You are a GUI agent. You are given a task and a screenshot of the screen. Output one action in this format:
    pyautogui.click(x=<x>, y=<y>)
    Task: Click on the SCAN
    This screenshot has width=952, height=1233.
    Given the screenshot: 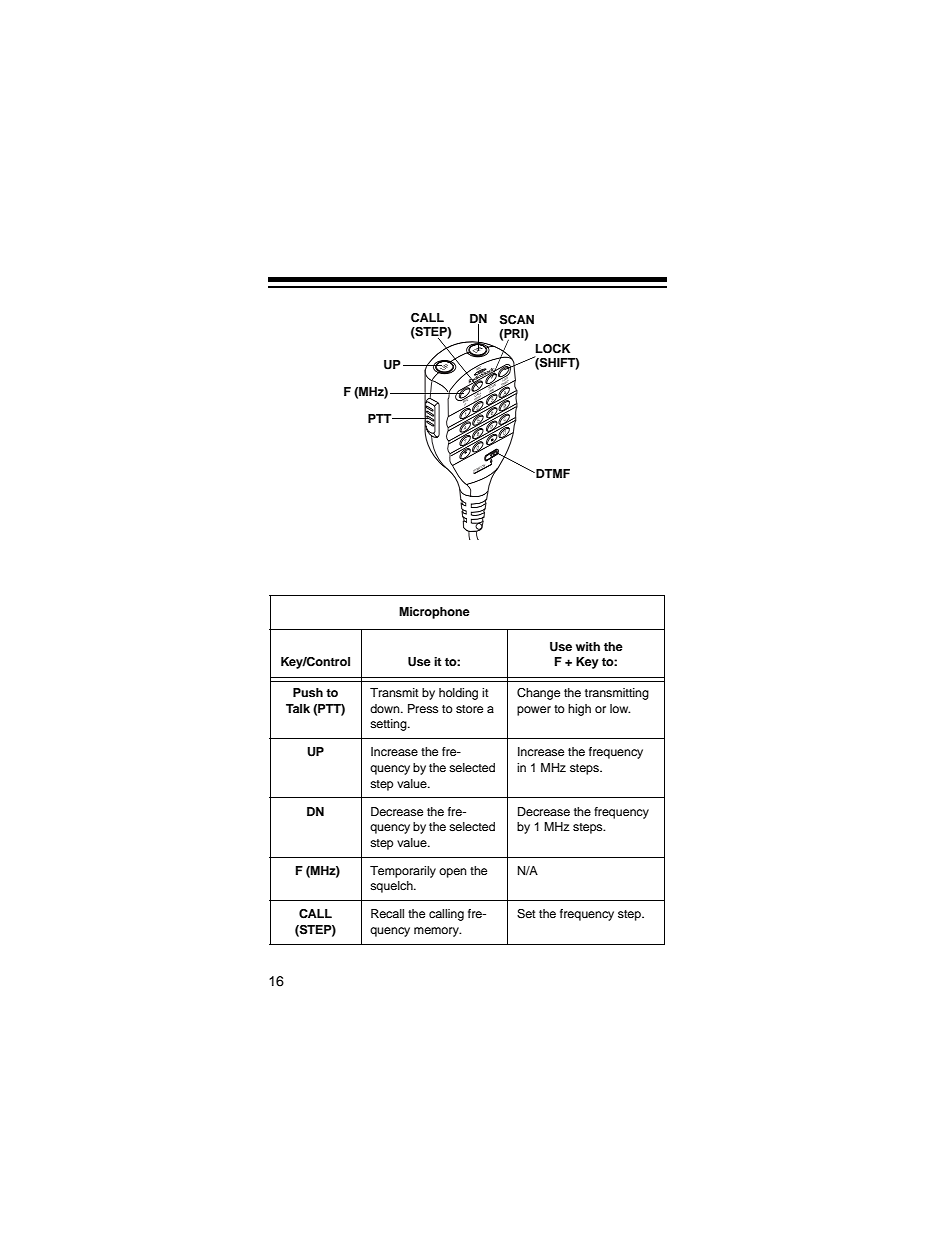 What is the action you would take?
    pyautogui.click(x=517, y=320)
